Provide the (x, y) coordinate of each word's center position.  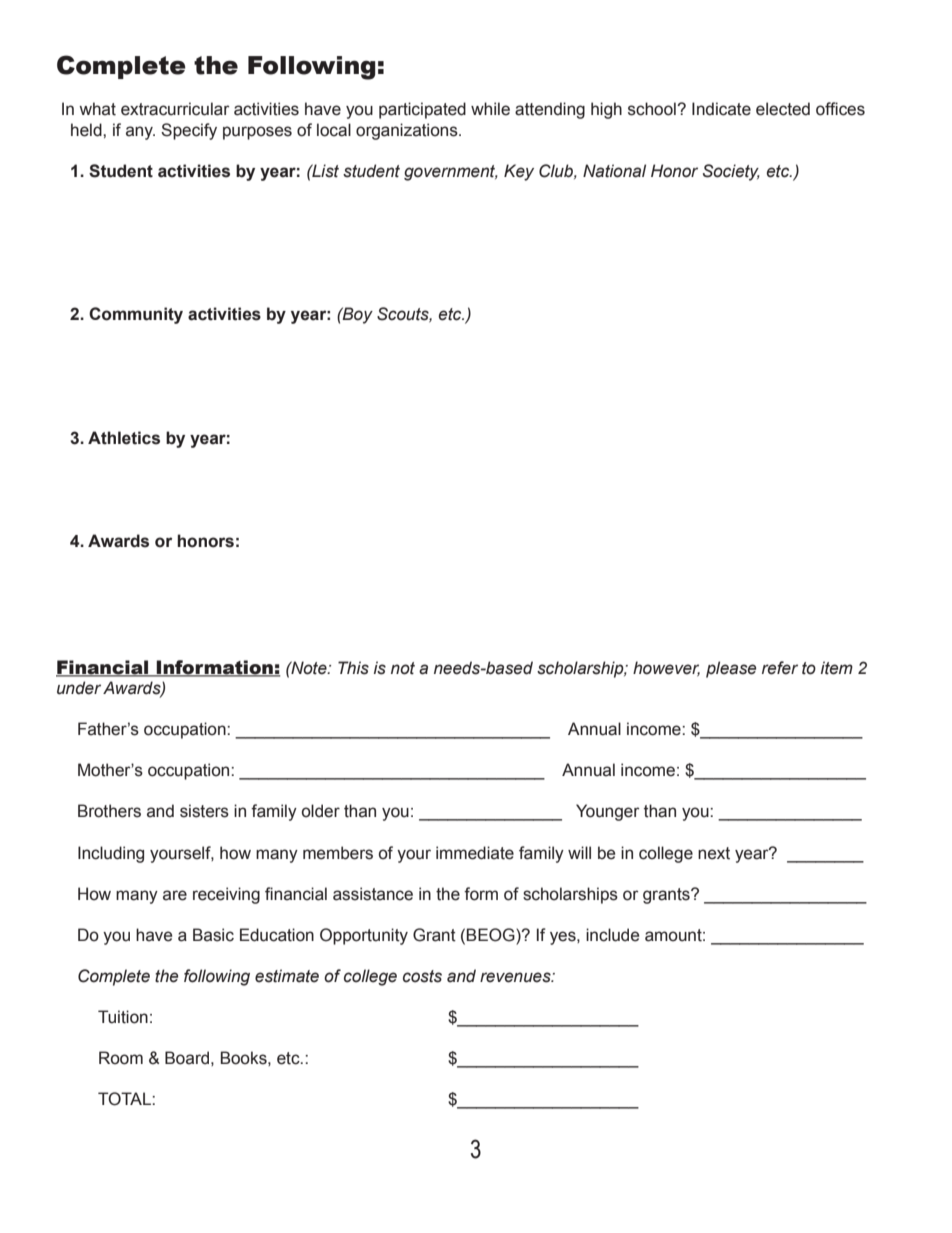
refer (780, 668)
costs (422, 976)
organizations (408, 131)
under (79, 688)
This (353, 668)
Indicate (721, 109)
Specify (189, 131)
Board (187, 1058)
